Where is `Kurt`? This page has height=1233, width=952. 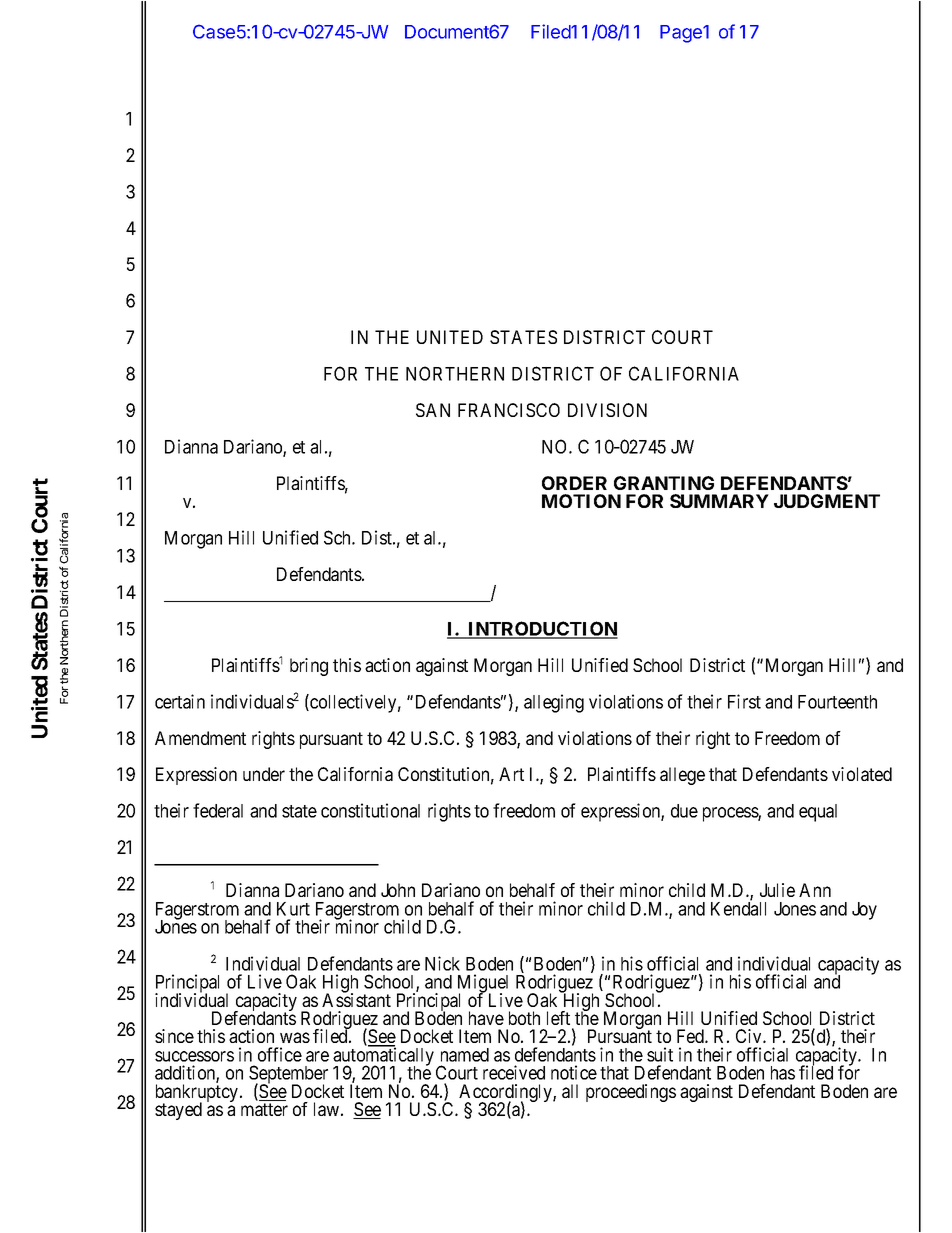 Kurt is located at coordinates (293, 909).
